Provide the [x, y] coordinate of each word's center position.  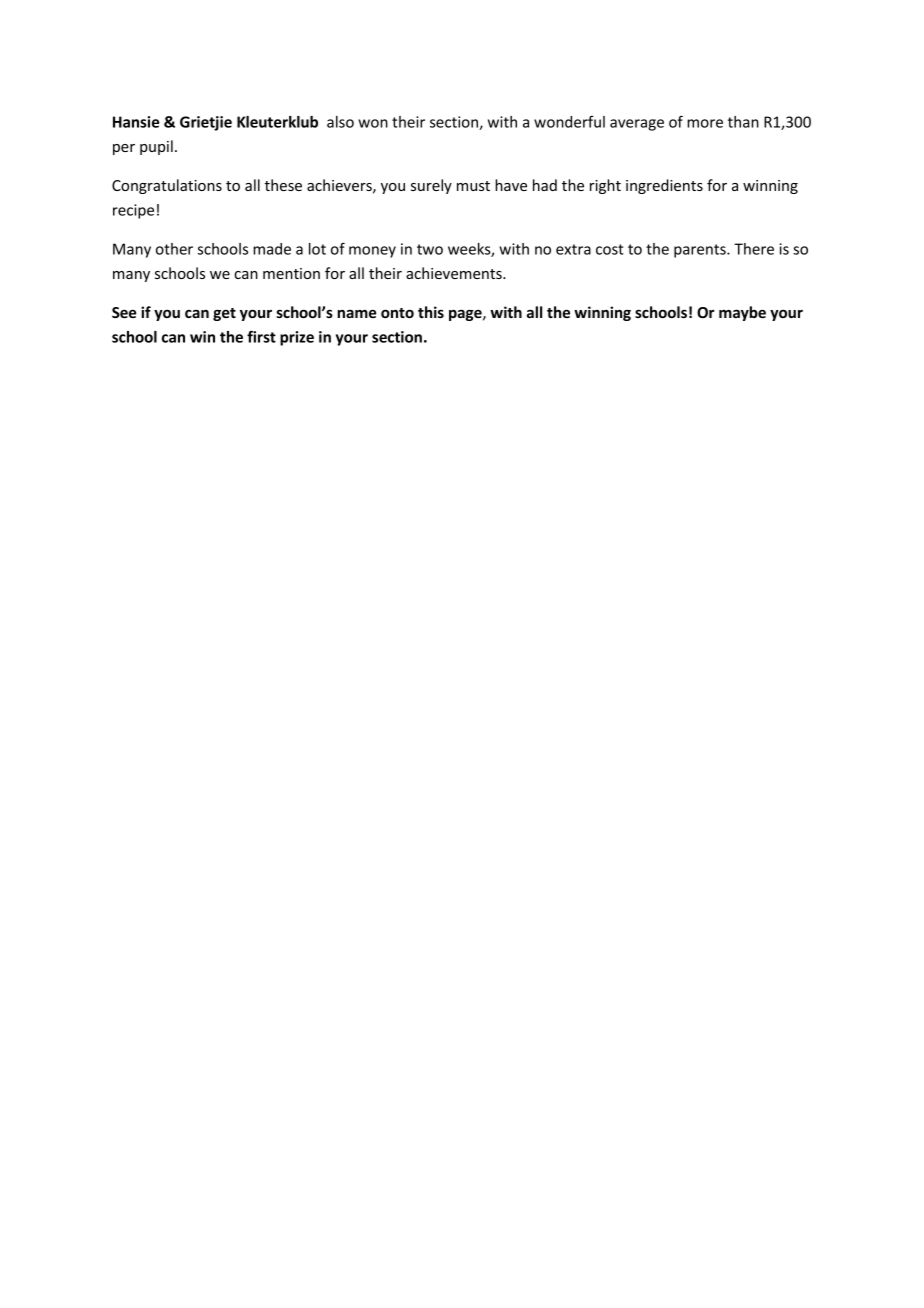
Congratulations [167, 186]
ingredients [664, 186]
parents [701, 251]
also [340, 122]
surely [431, 186]
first [261, 336]
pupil [156, 147]
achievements [455, 273]
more [705, 123]
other [174, 249]
